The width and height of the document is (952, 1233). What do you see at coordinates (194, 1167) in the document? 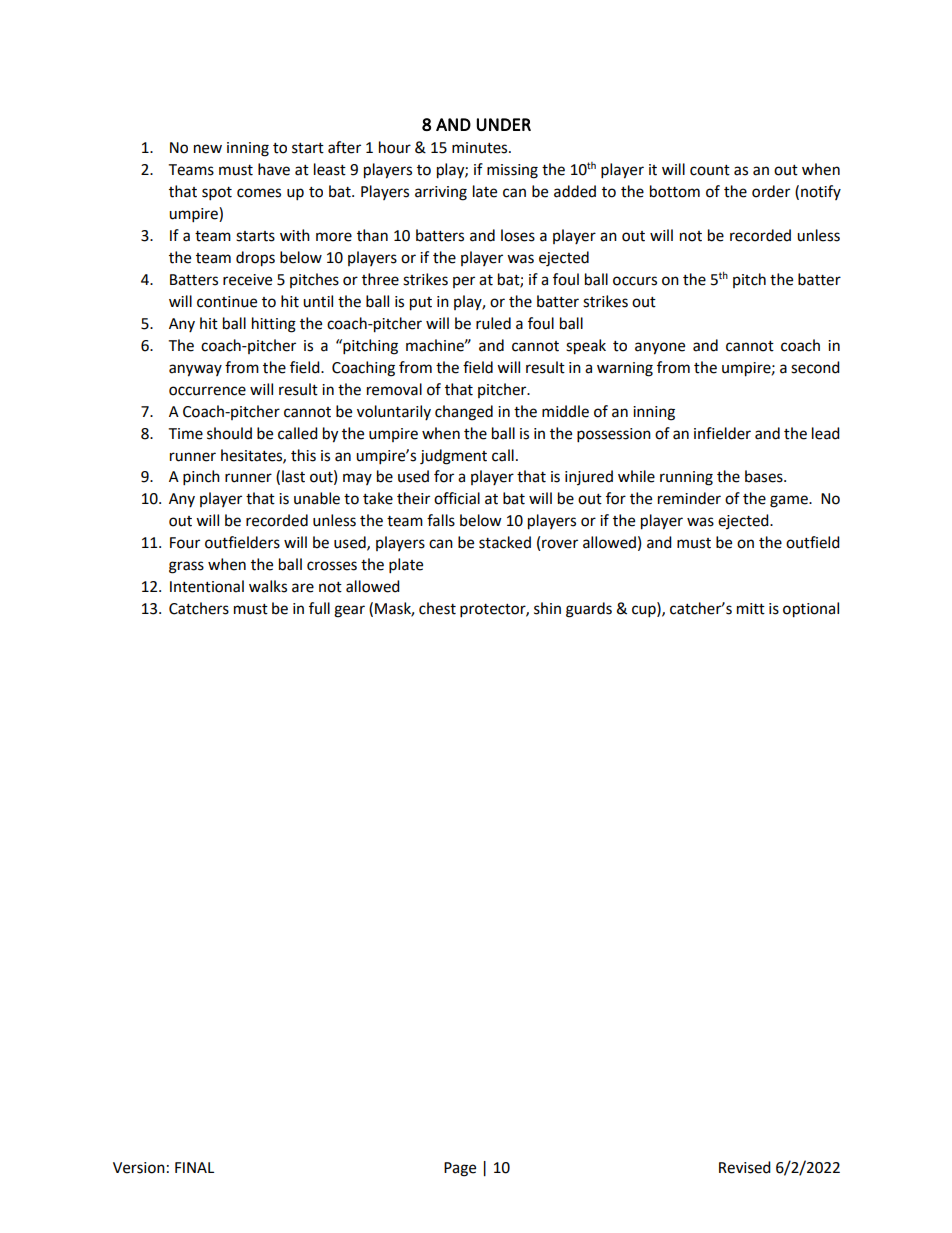
I see `FINAL` at bounding box center [194, 1167].
